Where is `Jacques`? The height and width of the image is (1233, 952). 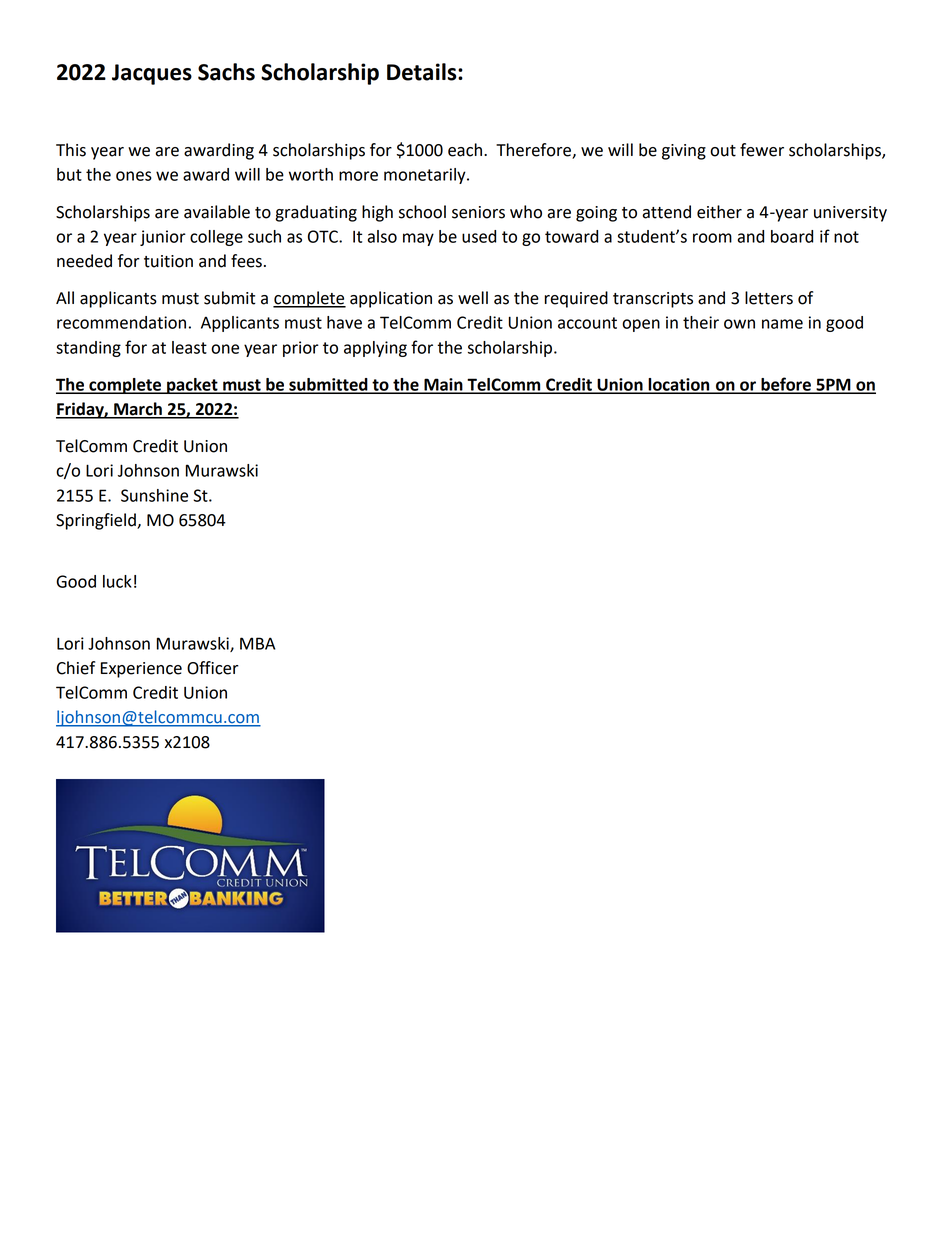 Jacques is located at coordinates (152, 74).
